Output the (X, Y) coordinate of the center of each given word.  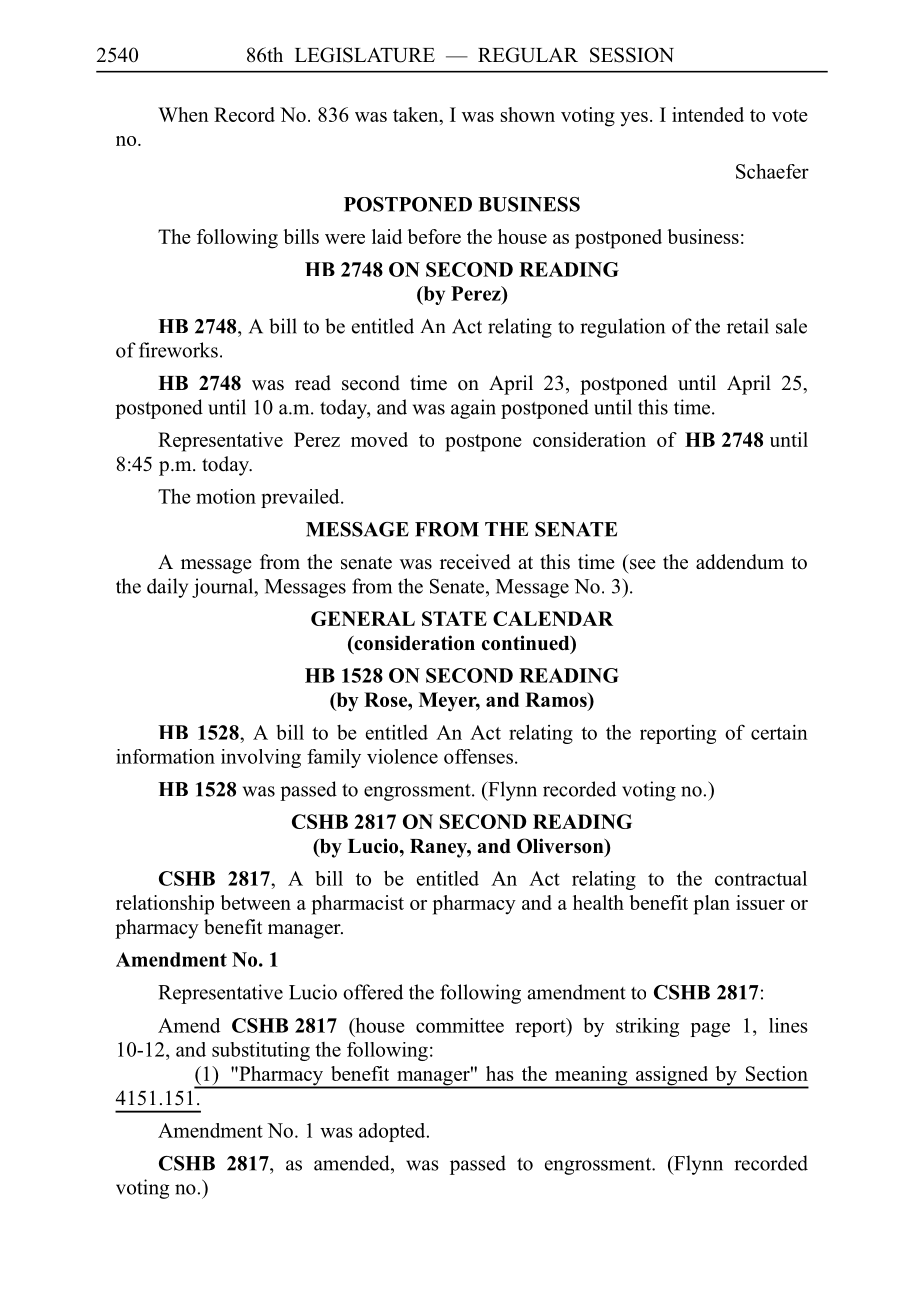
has (500, 1073)
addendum (740, 562)
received (475, 562)
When (183, 114)
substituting (261, 1051)
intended (708, 114)
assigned (672, 1077)
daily (167, 588)
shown (528, 114)
